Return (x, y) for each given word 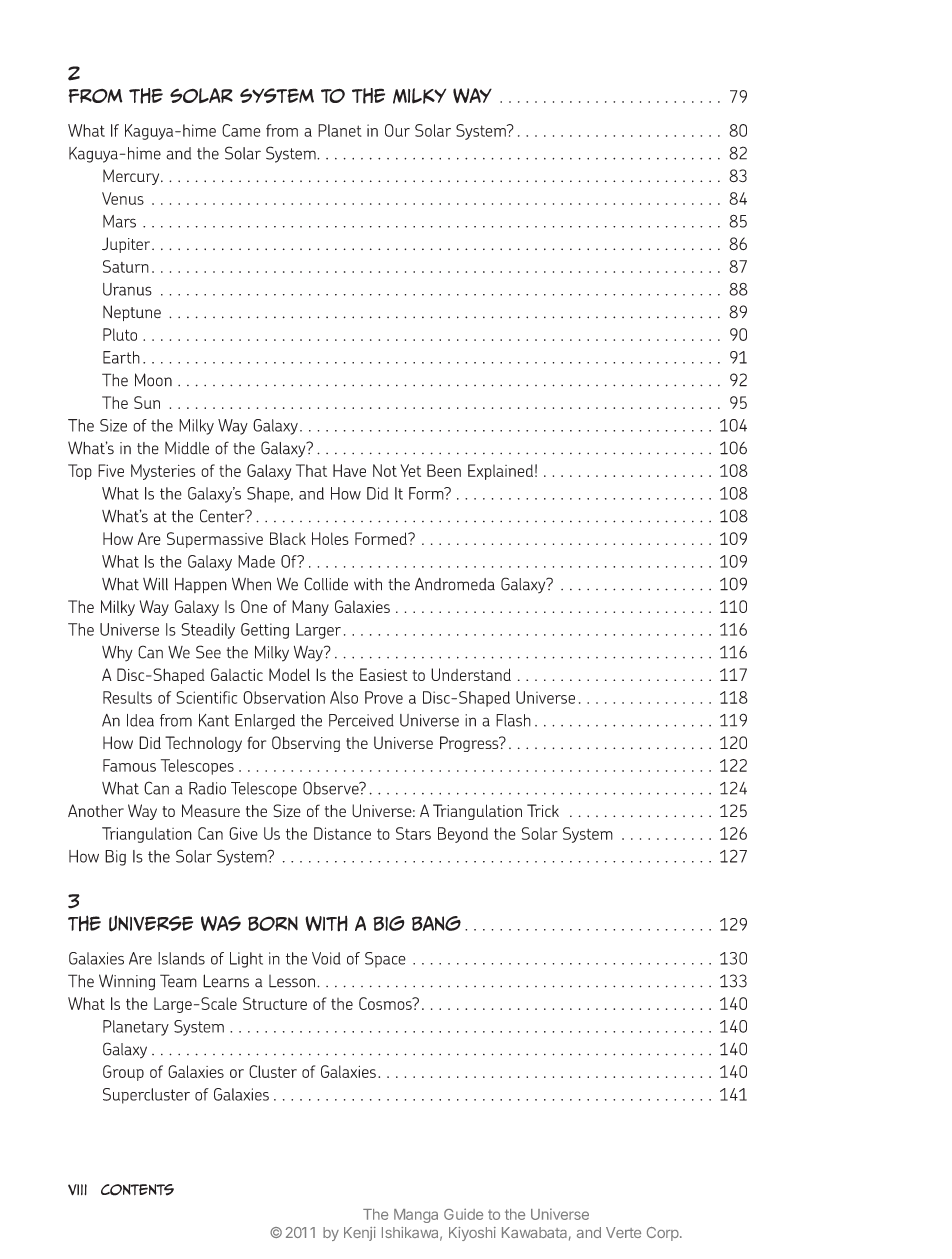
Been (444, 470)
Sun (147, 402)
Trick (543, 810)
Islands (181, 958)
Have (349, 470)
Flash (513, 720)
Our (397, 130)
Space (385, 960)
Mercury (132, 177)
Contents (137, 1190)
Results (127, 697)
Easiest (384, 674)
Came (241, 130)
